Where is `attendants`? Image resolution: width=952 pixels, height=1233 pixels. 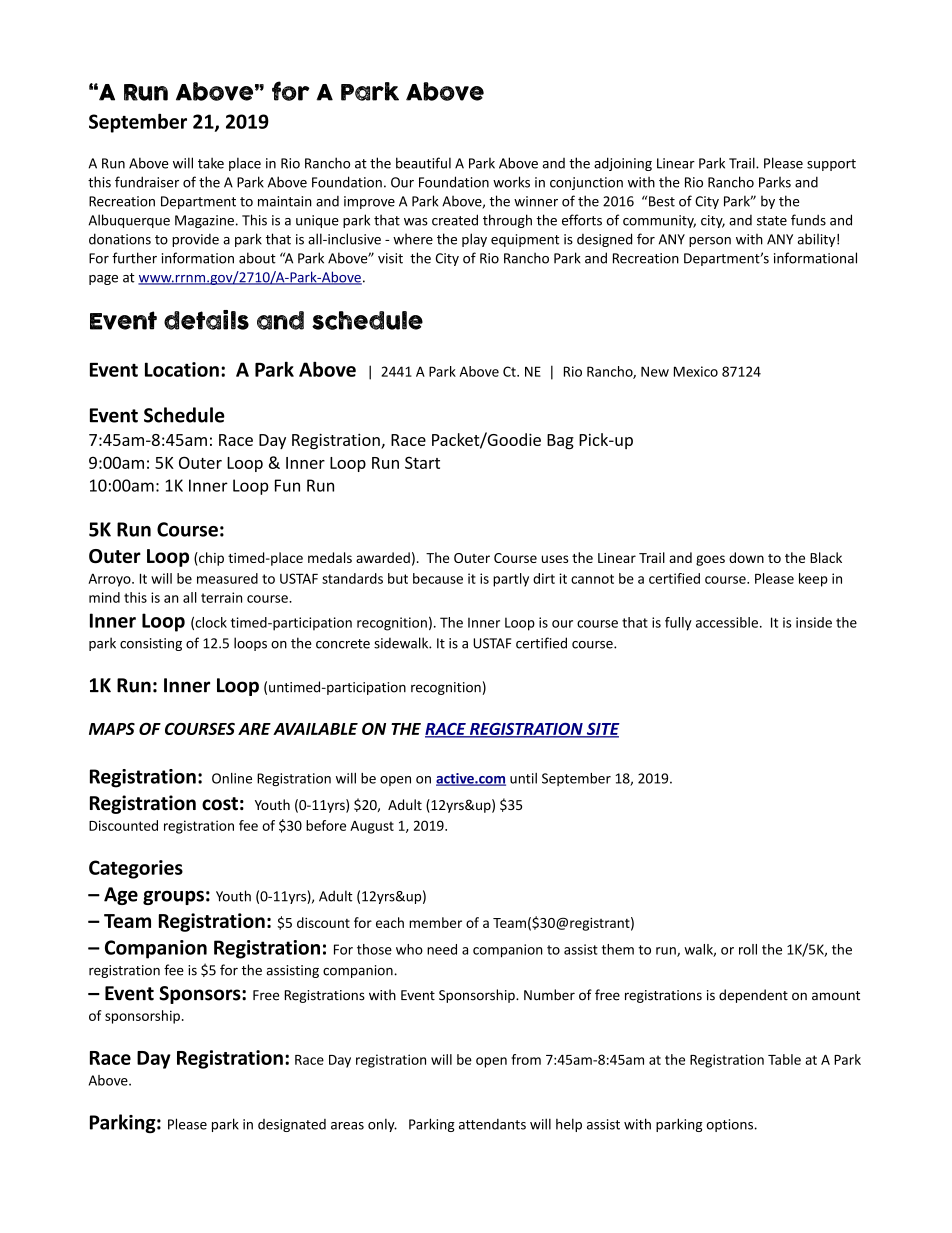 attendants is located at coordinates (492, 1124).
